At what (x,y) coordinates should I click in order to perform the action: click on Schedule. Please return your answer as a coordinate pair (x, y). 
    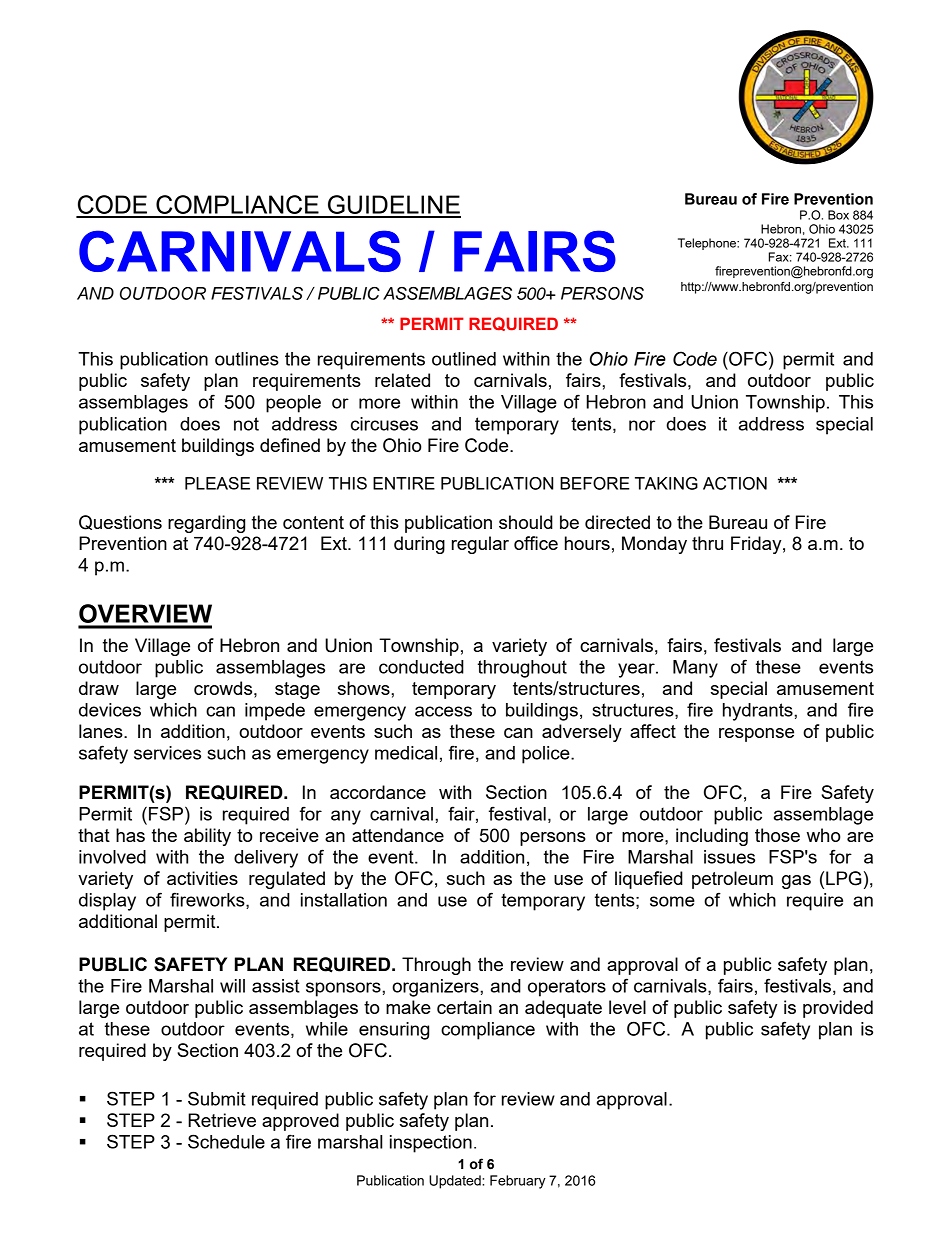
    Looking at the image, I should click on (226, 1141).
